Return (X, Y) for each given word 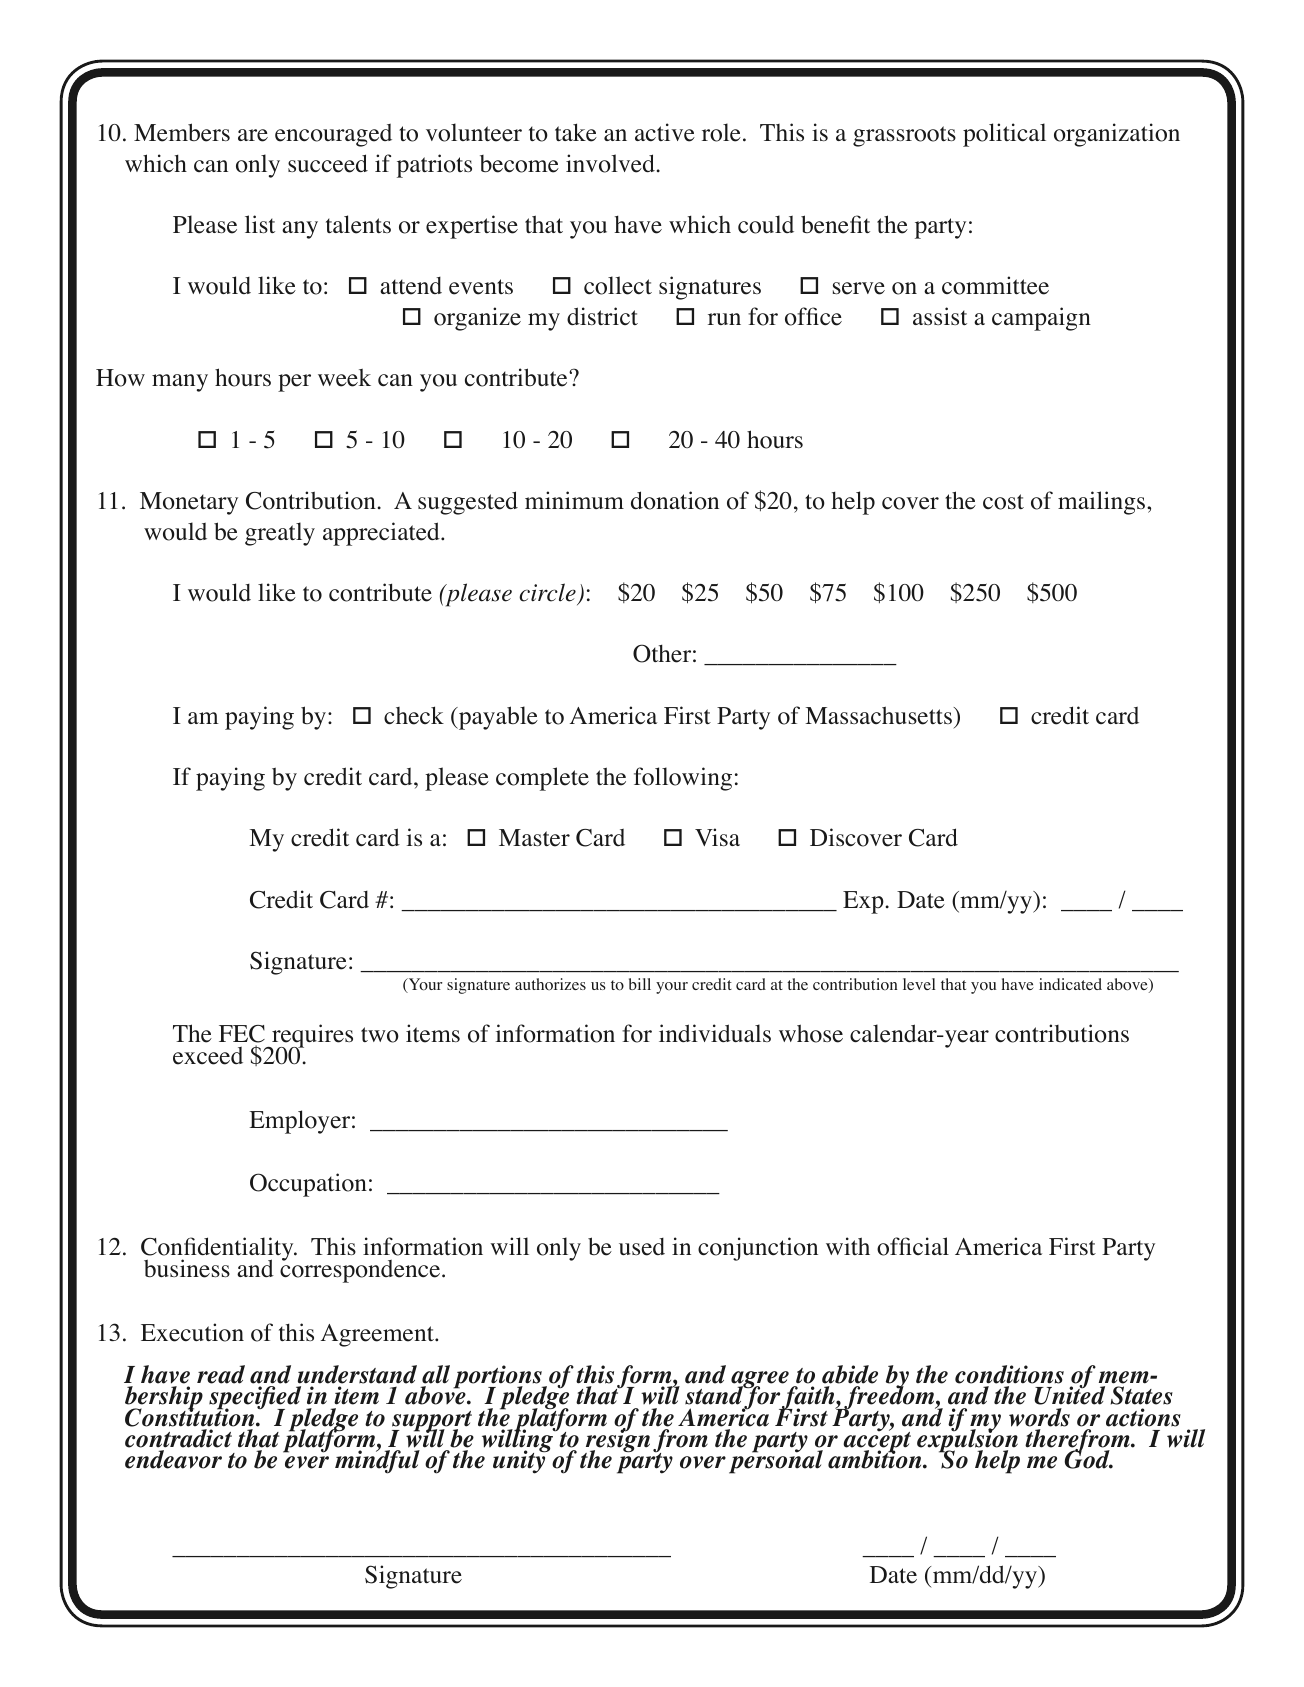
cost (1003, 502)
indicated (1070, 984)
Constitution (191, 1416)
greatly (280, 534)
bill (640, 984)
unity (520, 1461)
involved (610, 163)
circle (547, 592)
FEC (242, 1035)
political (1004, 135)
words (1039, 1417)
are (253, 135)
